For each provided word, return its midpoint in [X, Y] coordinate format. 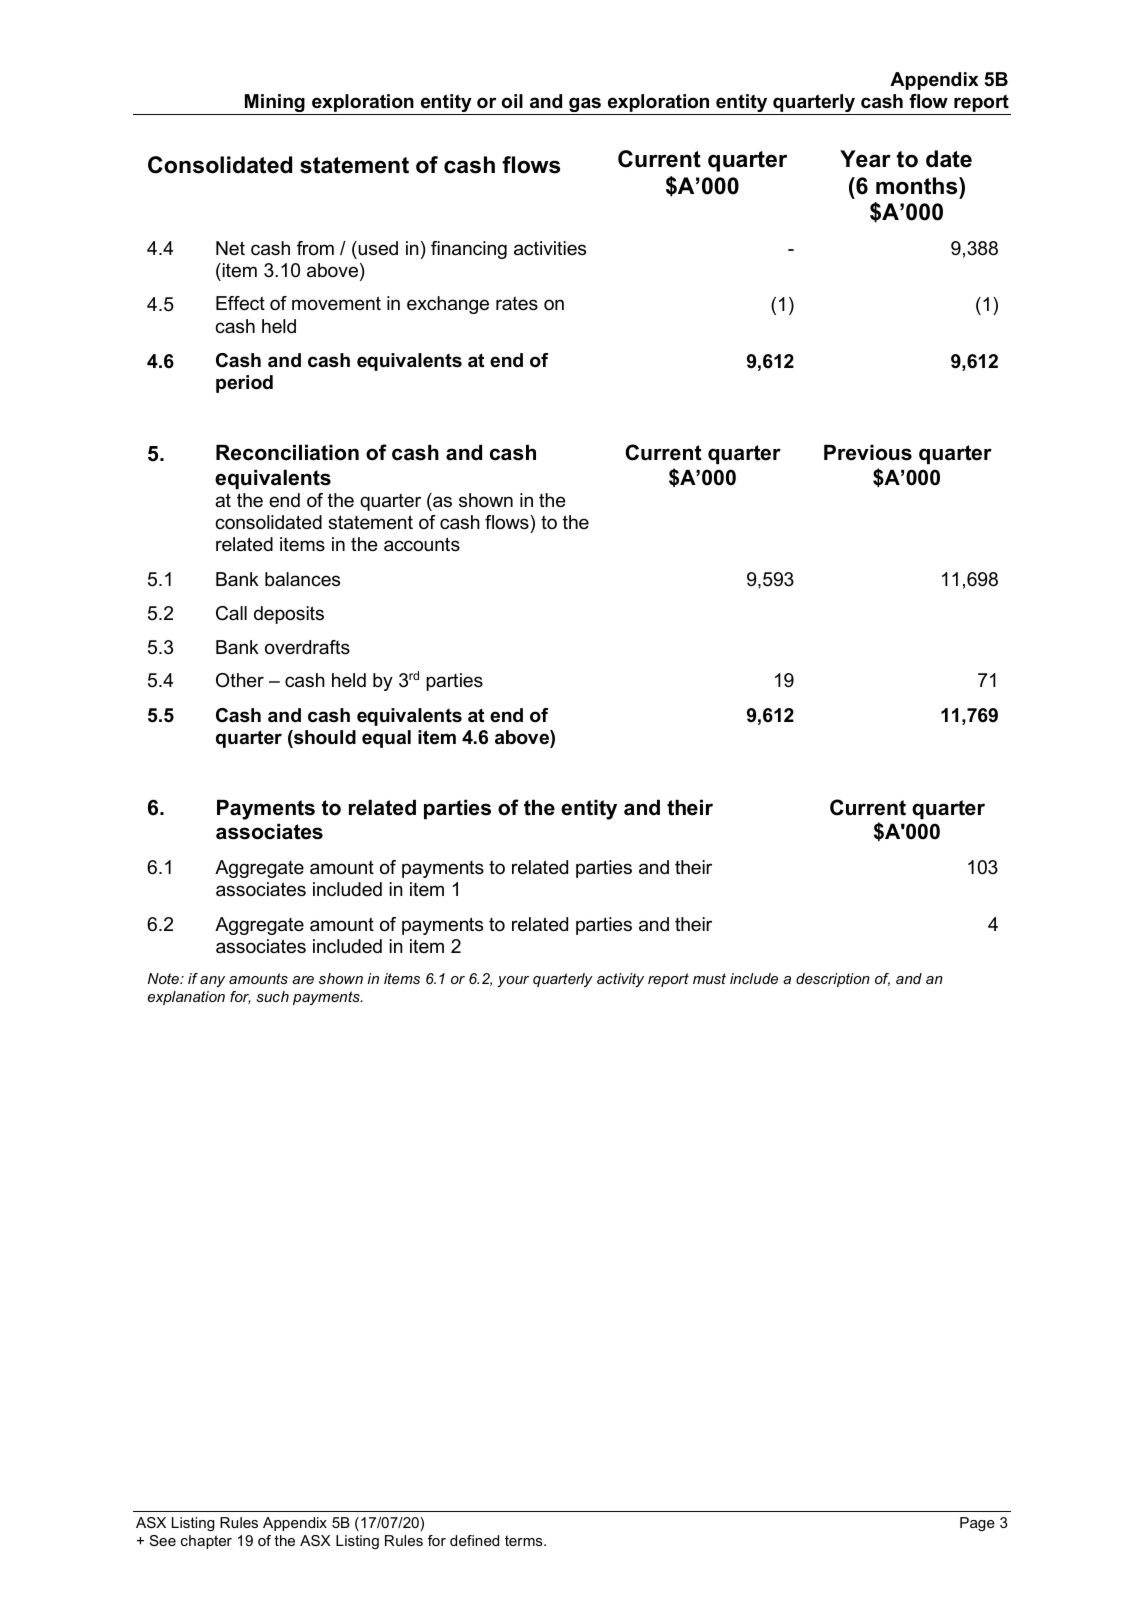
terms [525, 1541]
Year [865, 159]
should [324, 737]
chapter [206, 1542]
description [833, 980]
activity [620, 980]
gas [585, 106]
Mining [275, 104]
